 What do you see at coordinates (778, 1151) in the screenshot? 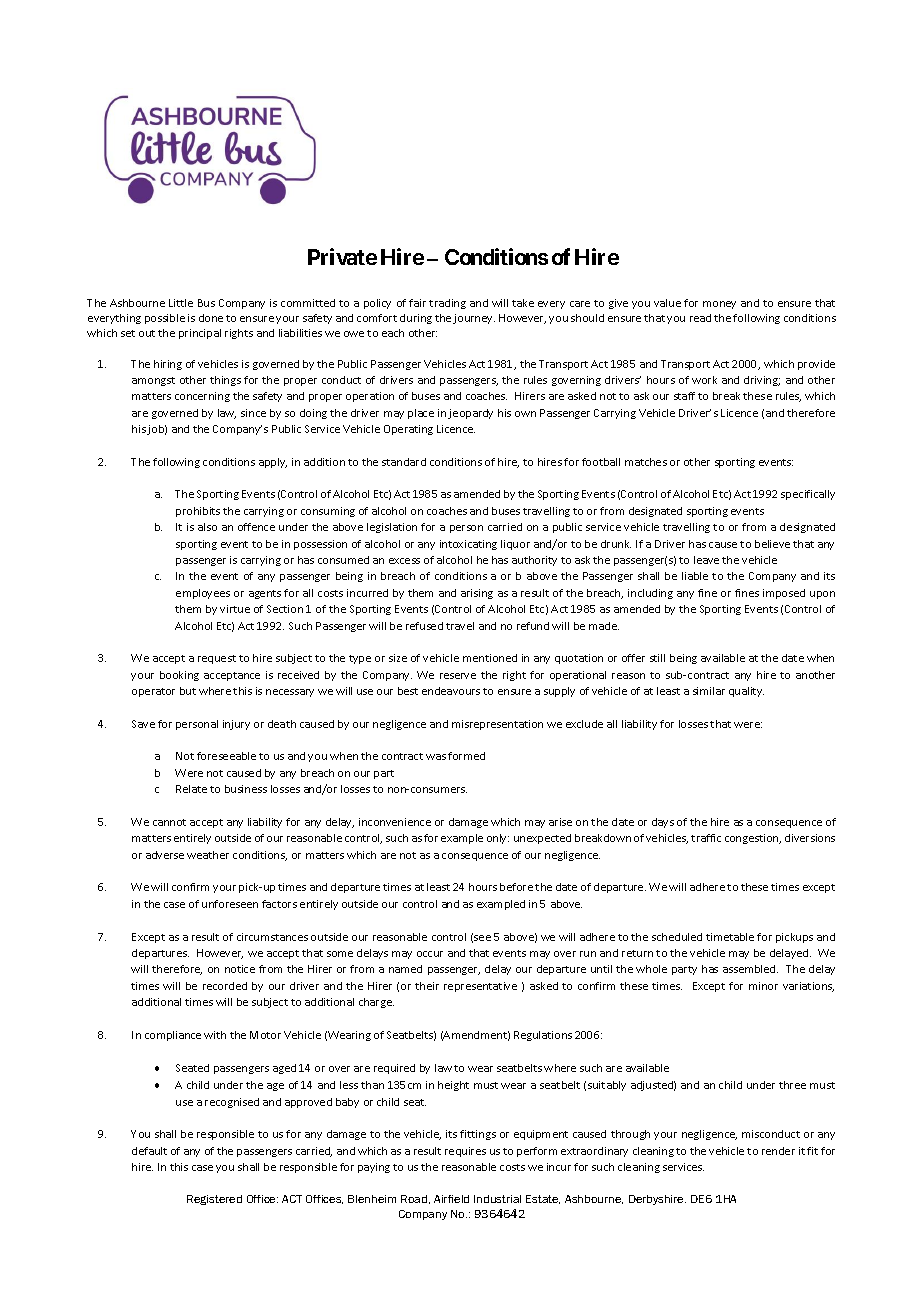
I see `render` at bounding box center [778, 1151].
